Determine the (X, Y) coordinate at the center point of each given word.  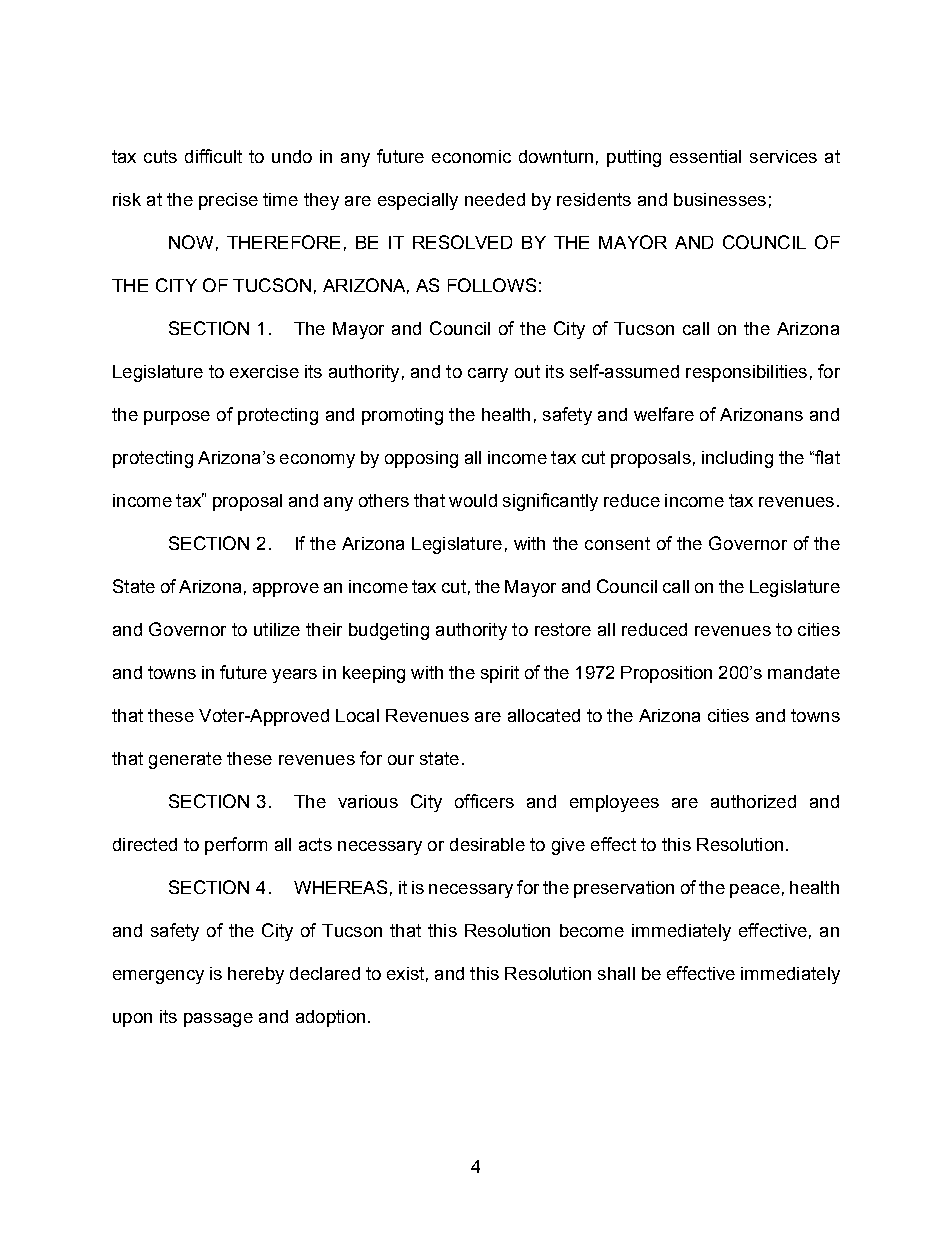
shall (616, 973)
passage (218, 1020)
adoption (330, 1018)
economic (471, 156)
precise (228, 201)
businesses (720, 199)
